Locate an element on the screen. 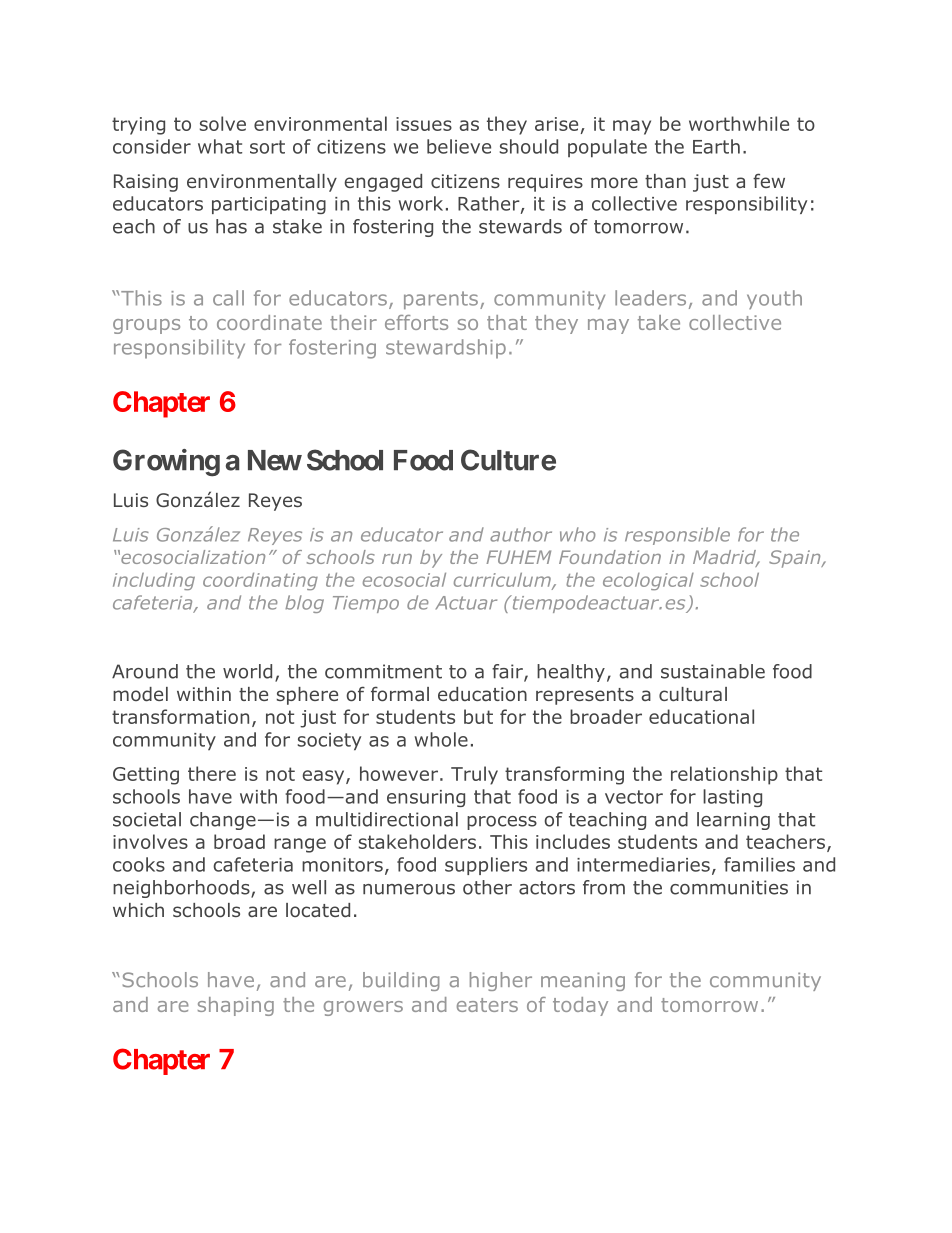  shaping is located at coordinates (236, 1006).
